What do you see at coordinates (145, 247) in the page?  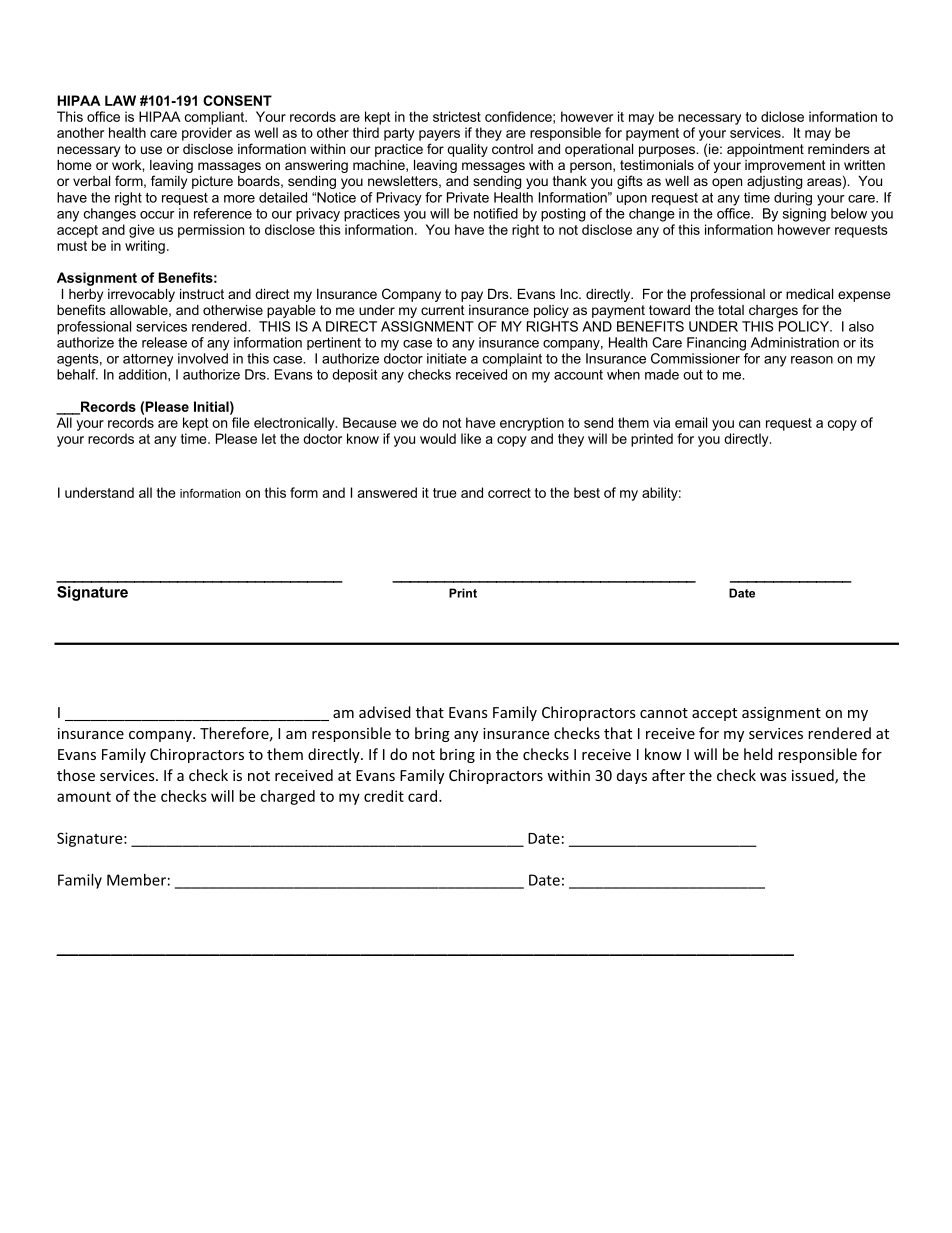 I see `writing` at bounding box center [145, 247].
